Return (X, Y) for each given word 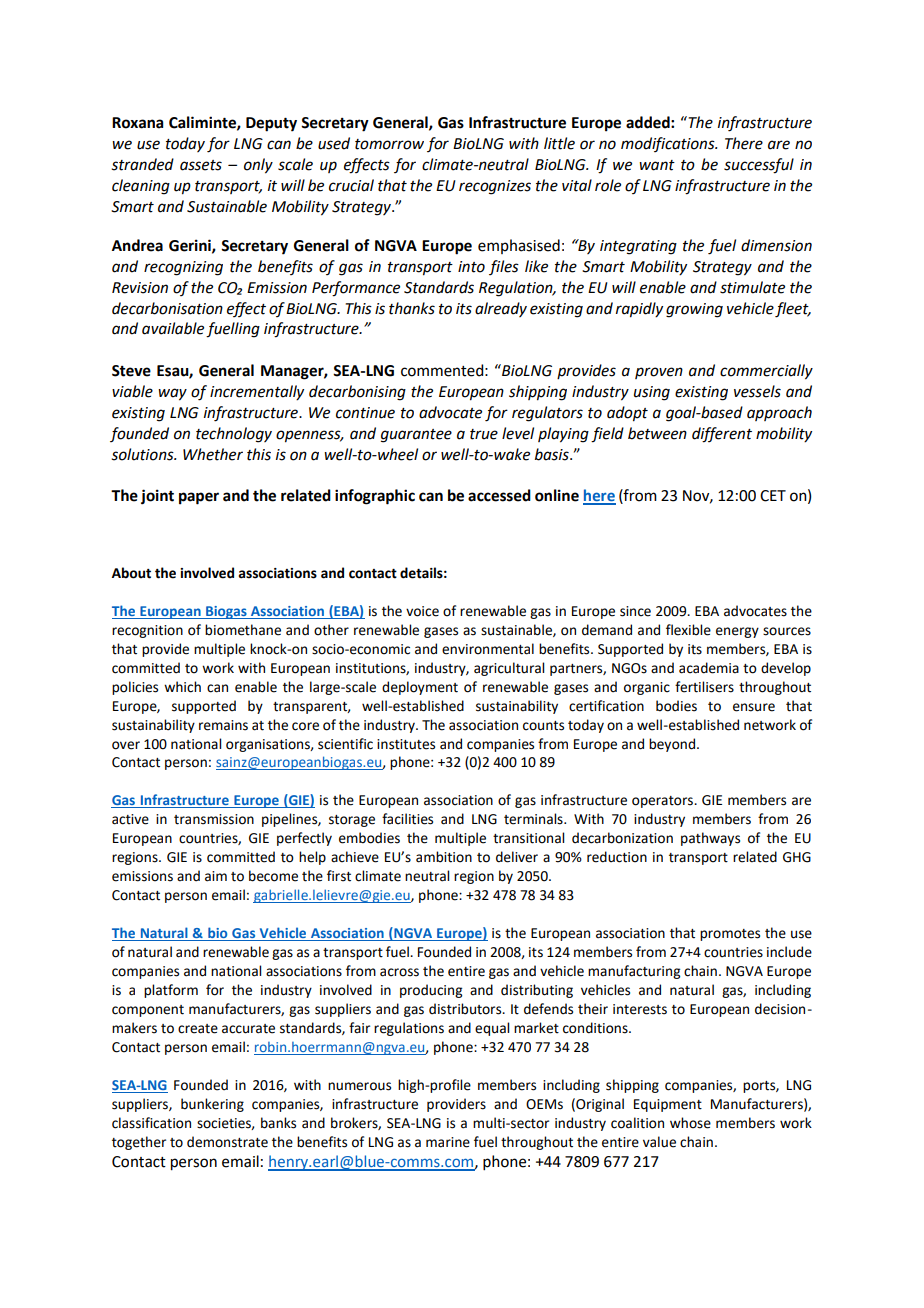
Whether (213, 454)
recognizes (495, 187)
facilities (407, 819)
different (722, 435)
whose (690, 1123)
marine (448, 1142)
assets (201, 165)
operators (663, 802)
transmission (214, 819)
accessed (499, 495)
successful (759, 166)
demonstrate (227, 1142)
